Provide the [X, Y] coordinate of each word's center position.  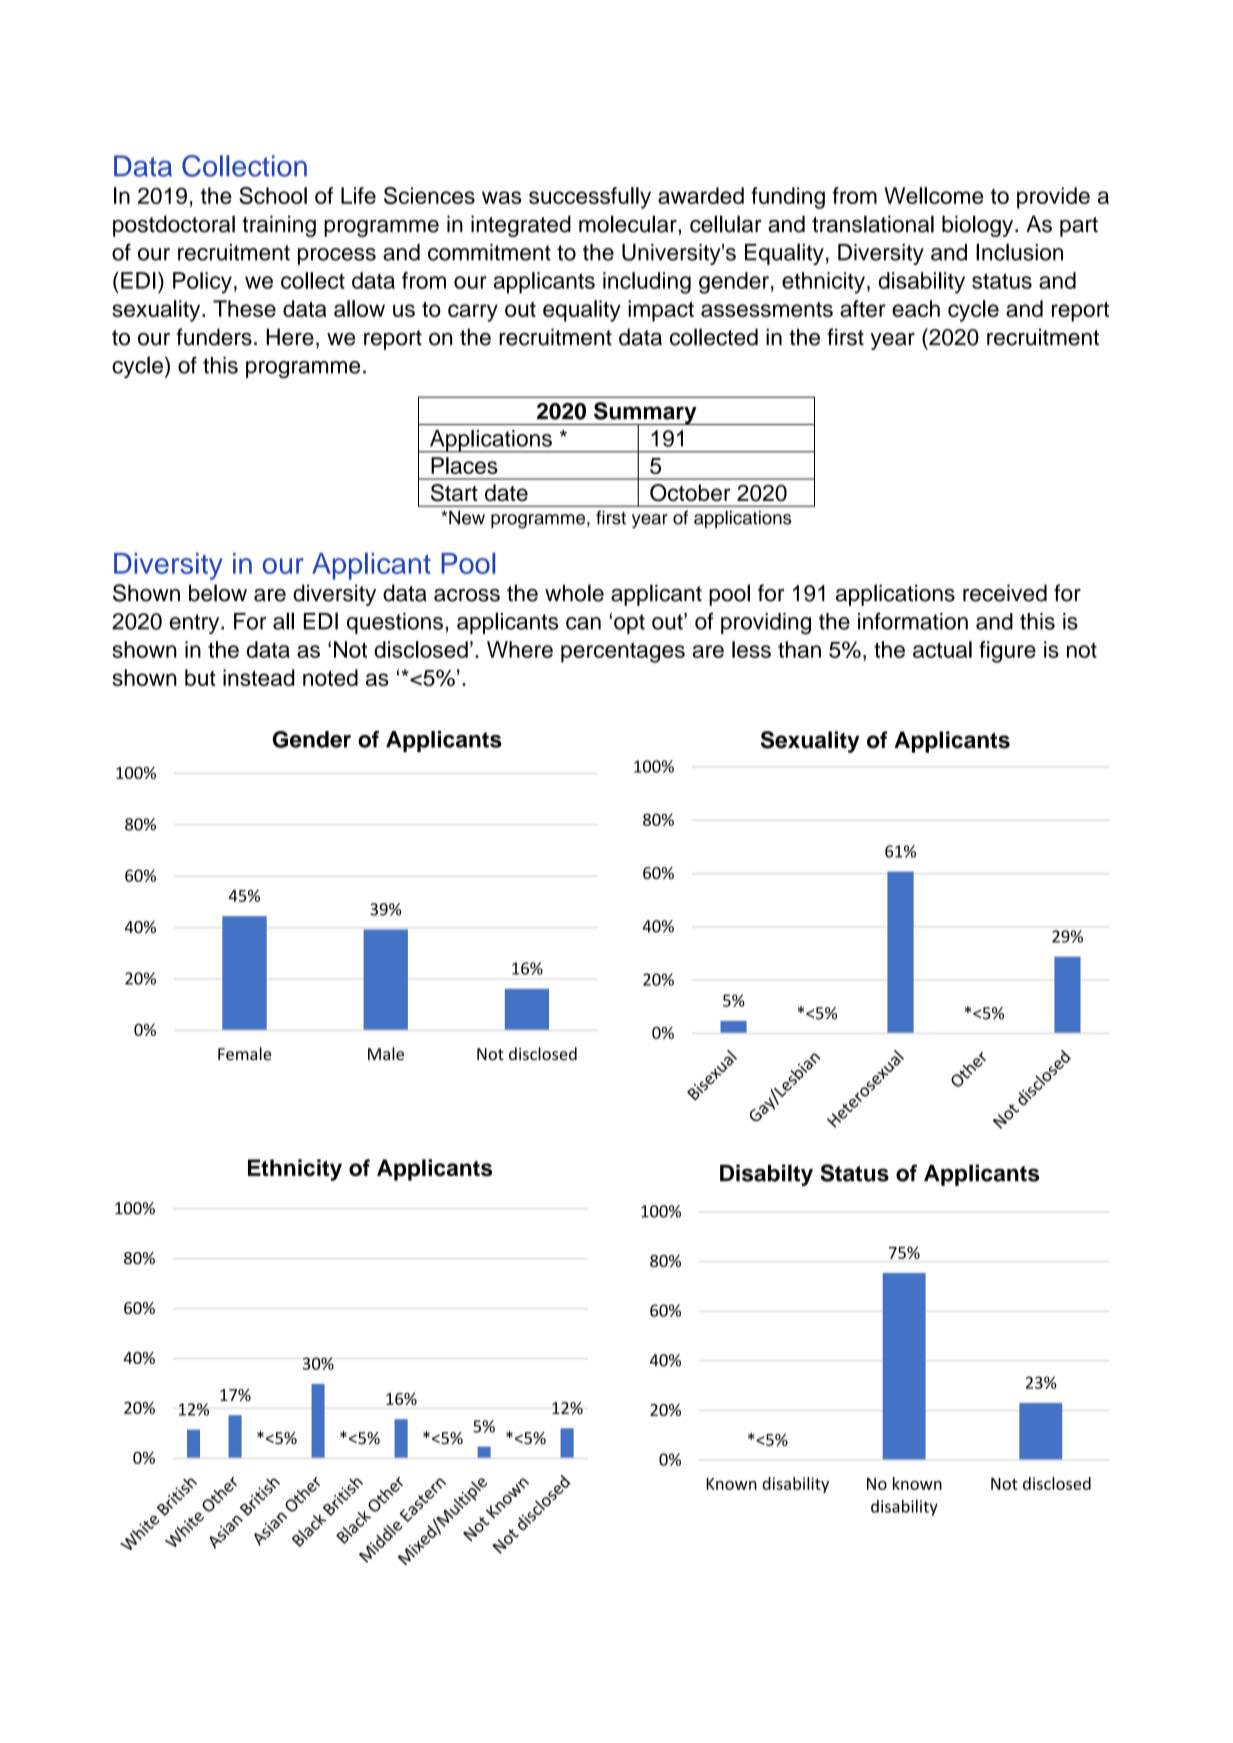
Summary [645, 414]
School [273, 195]
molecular [629, 224]
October [690, 493]
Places [464, 465]
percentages [623, 652]
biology [979, 226]
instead [258, 677]
